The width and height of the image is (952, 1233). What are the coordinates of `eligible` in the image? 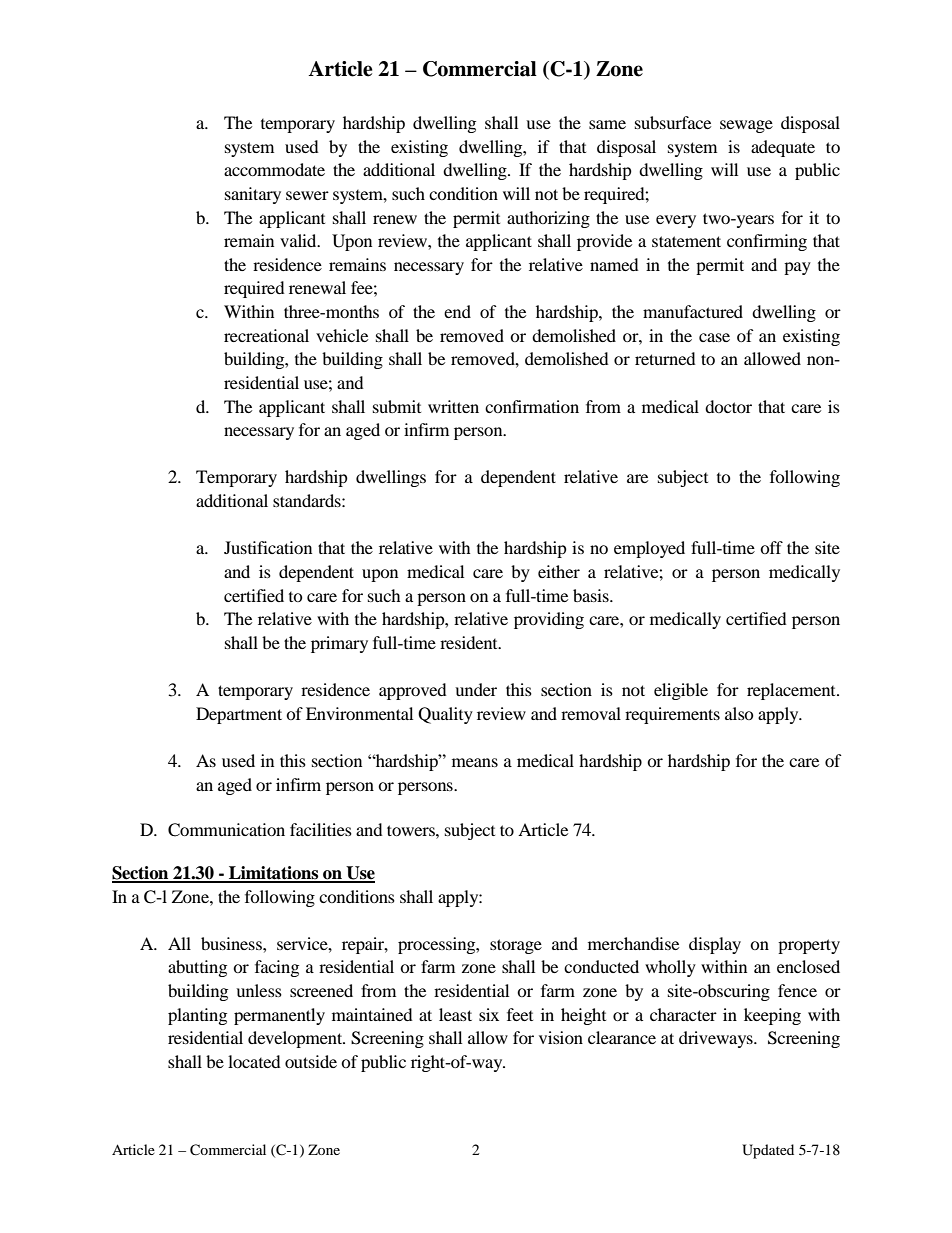 It's located at (681, 691).
